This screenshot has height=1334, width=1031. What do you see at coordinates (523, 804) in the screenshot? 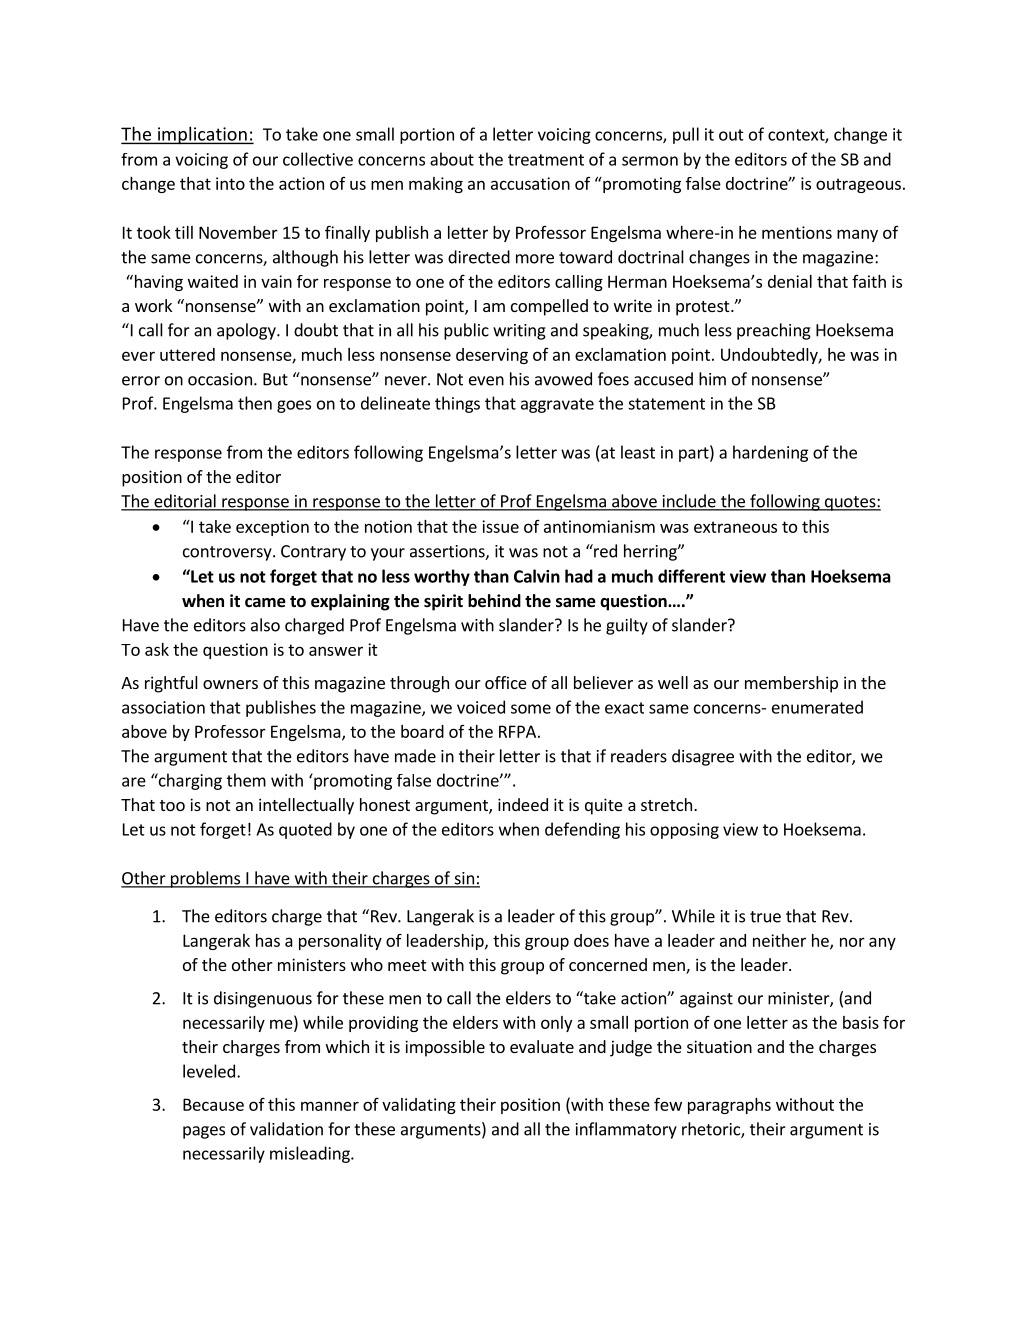
I see `indeed` at bounding box center [523, 804].
